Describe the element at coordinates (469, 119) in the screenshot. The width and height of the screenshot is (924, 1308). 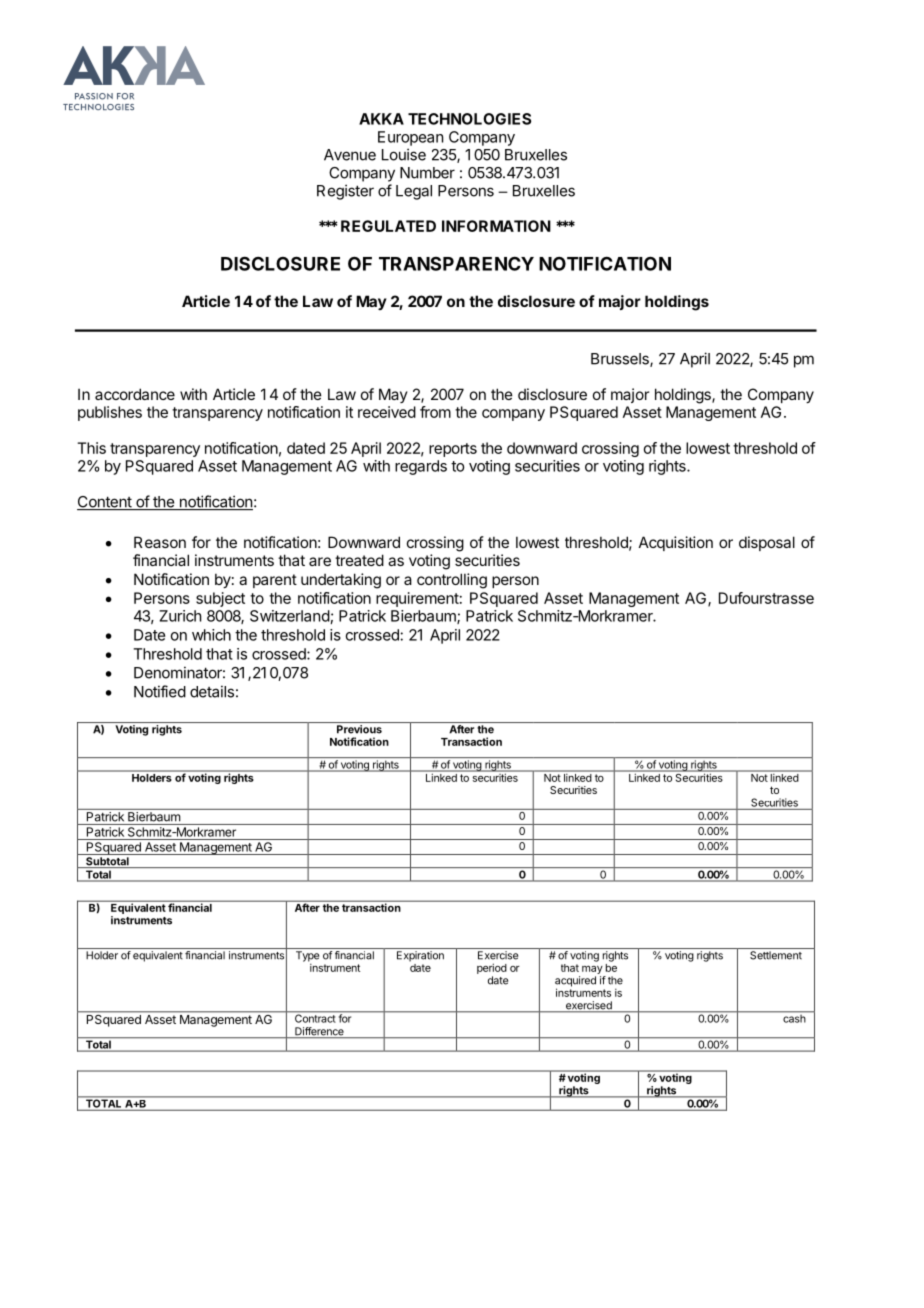
I see `TECHNOLOGIES` at that location.
